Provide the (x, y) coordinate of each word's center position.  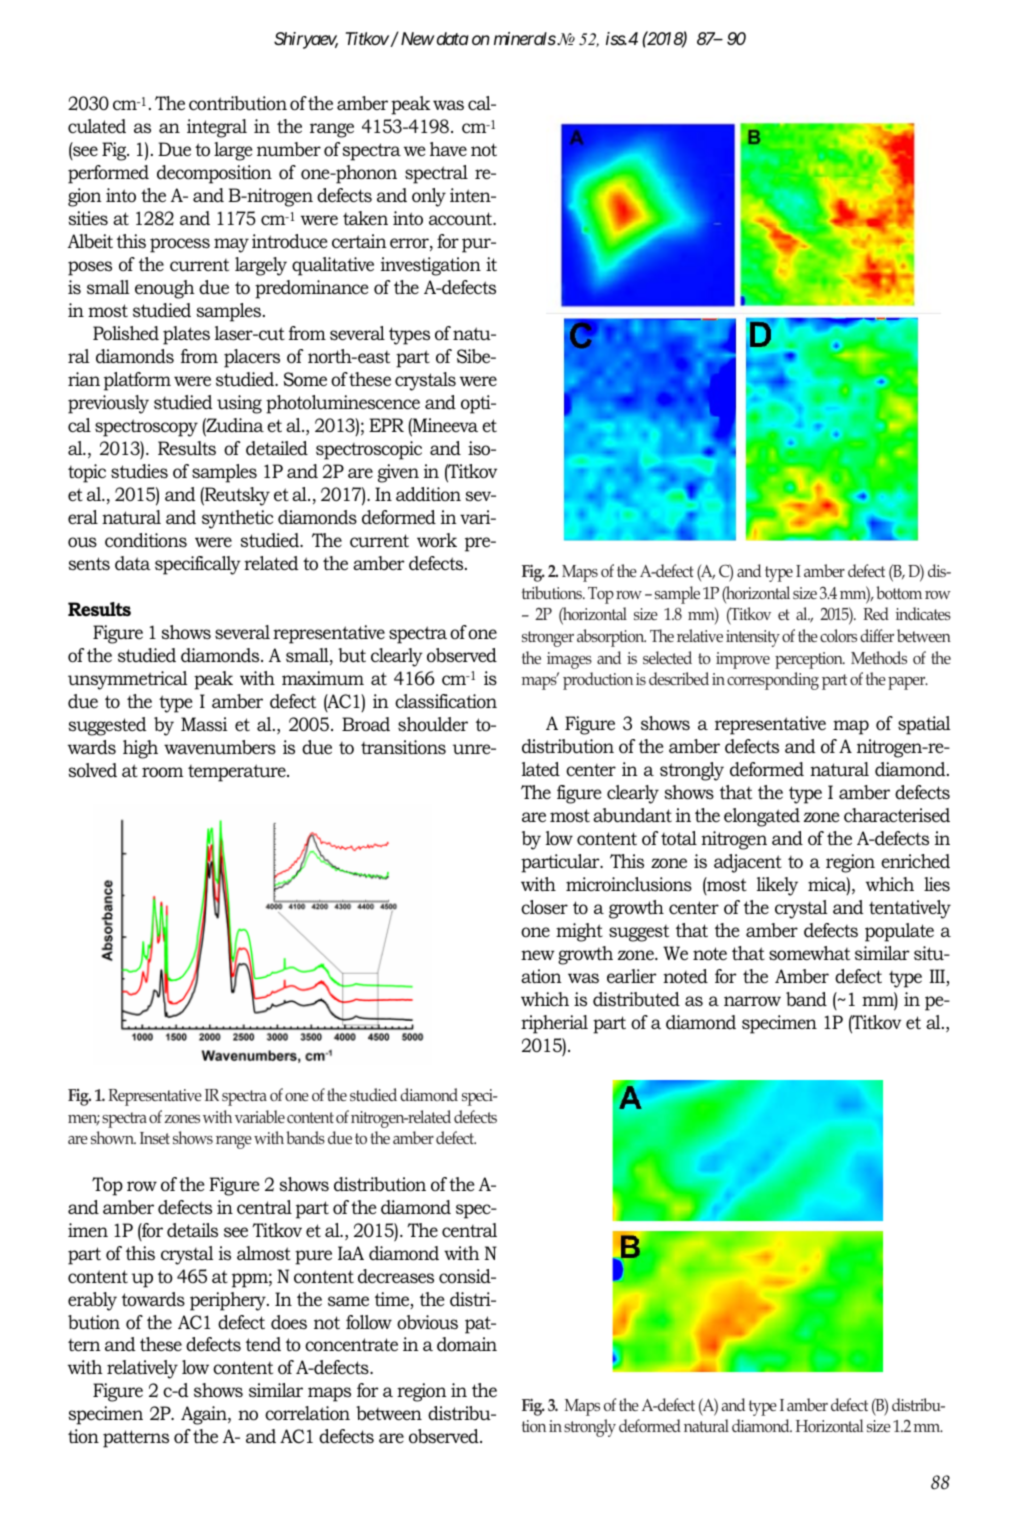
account (462, 219)
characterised (897, 815)
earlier (632, 976)
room (163, 772)
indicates (923, 613)
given (398, 473)
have (448, 149)
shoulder (433, 724)
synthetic (237, 519)
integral (217, 128)
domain (467, 1344)
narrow (752, 1001)
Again (205, 1415)
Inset (155, 1138)
